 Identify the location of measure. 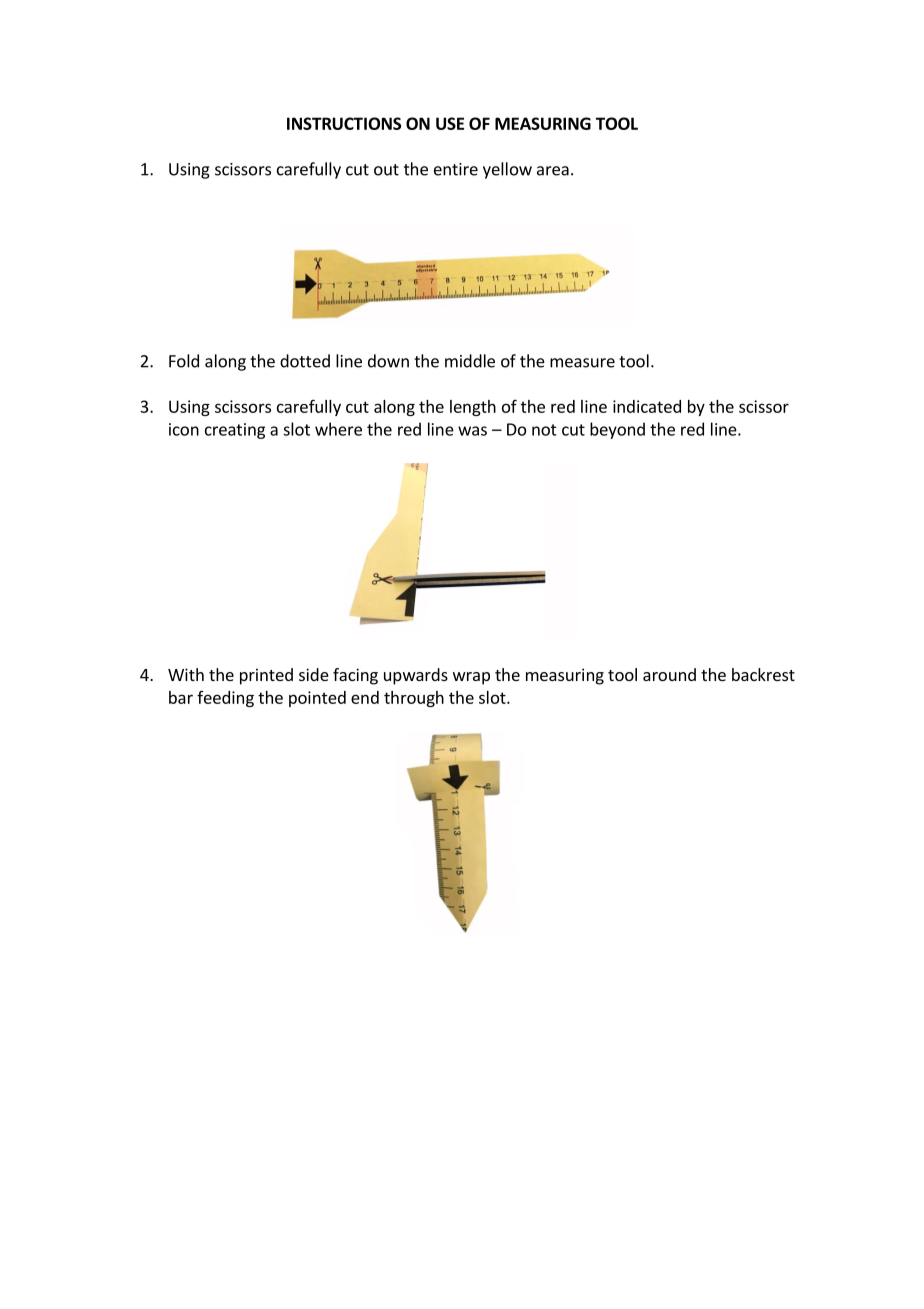
(582, 363).
